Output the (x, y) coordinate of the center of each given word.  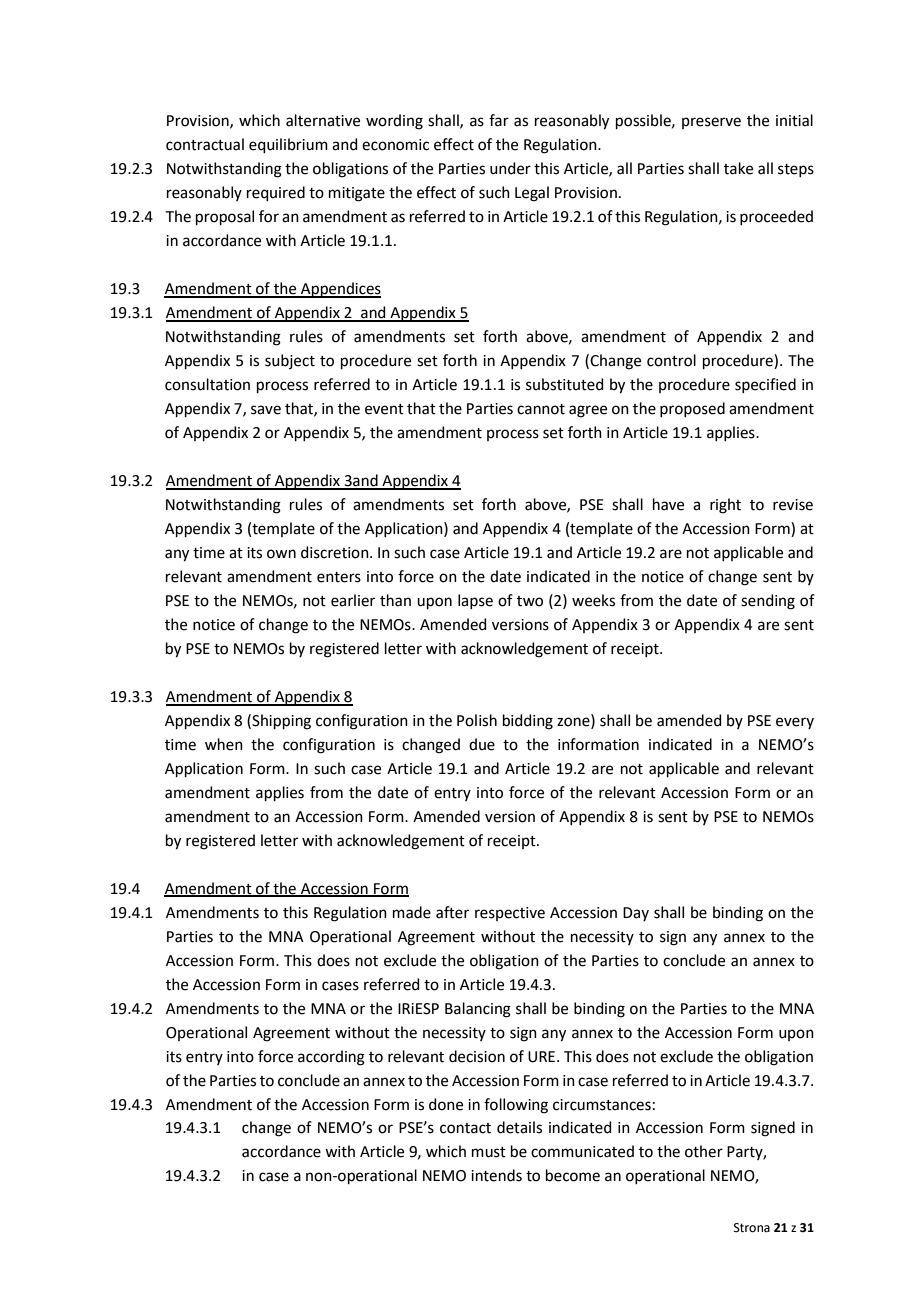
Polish (477, 720)
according (331, 1058)
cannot (541, 409)
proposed (692, 409)
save (266, 410)
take (738, 168)
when (224, 744)
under (510, 168)
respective (510, 914)
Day (636, 914)
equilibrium (288, 145)
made (412, 912)
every (795, 723)
